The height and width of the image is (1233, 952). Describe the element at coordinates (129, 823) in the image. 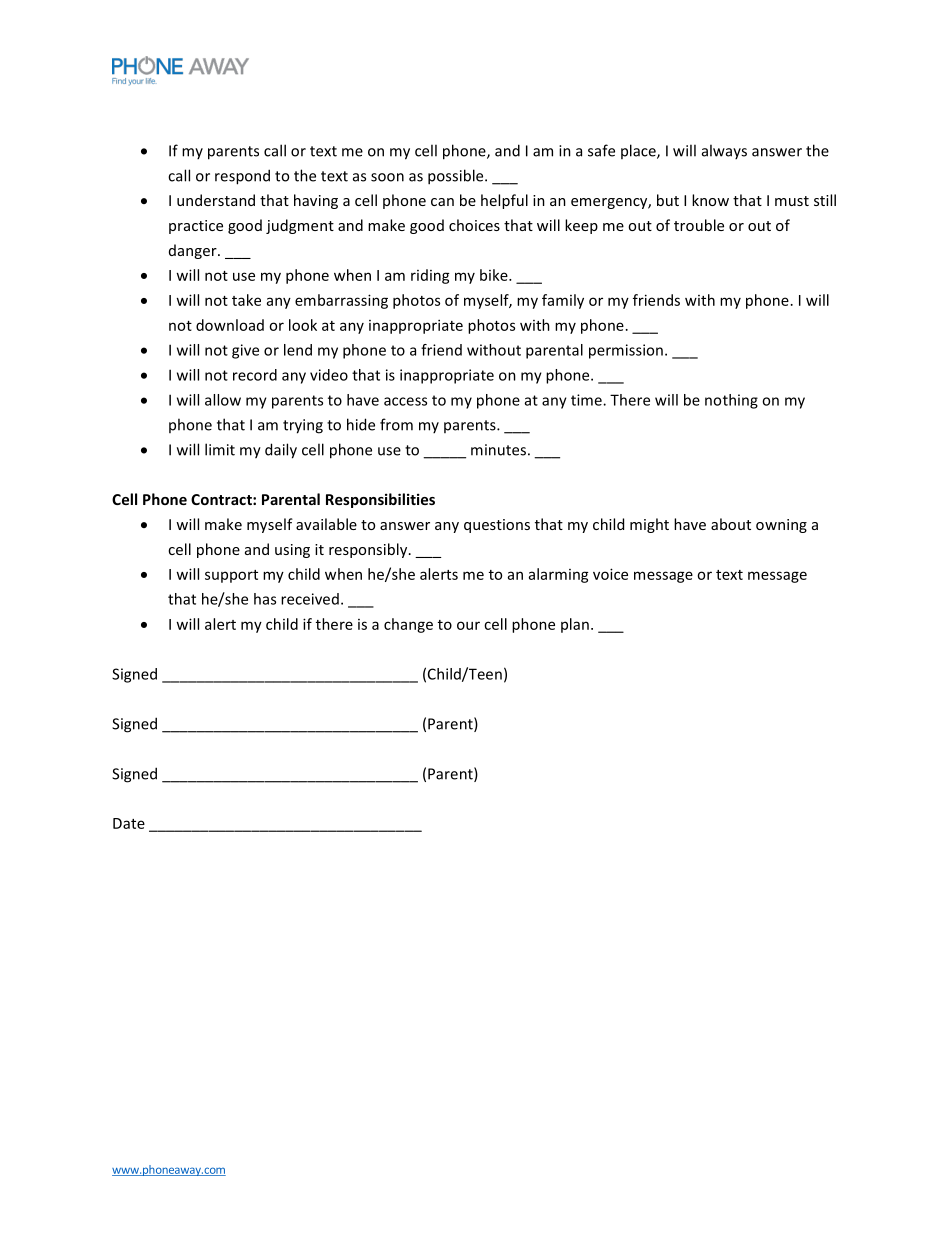

I see `Date` at that location.
